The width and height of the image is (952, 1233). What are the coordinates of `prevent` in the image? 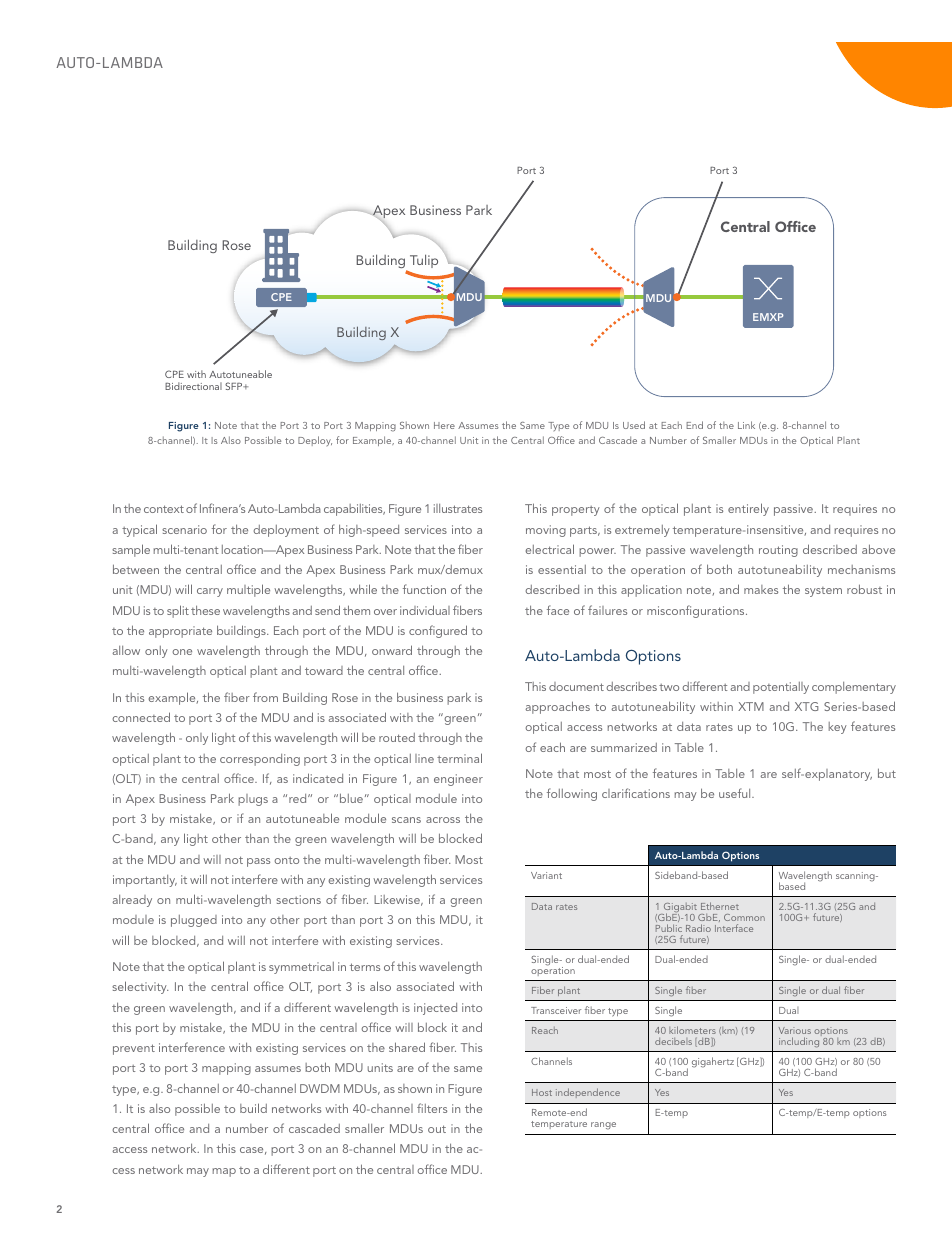 It's located at (134, 1049).
